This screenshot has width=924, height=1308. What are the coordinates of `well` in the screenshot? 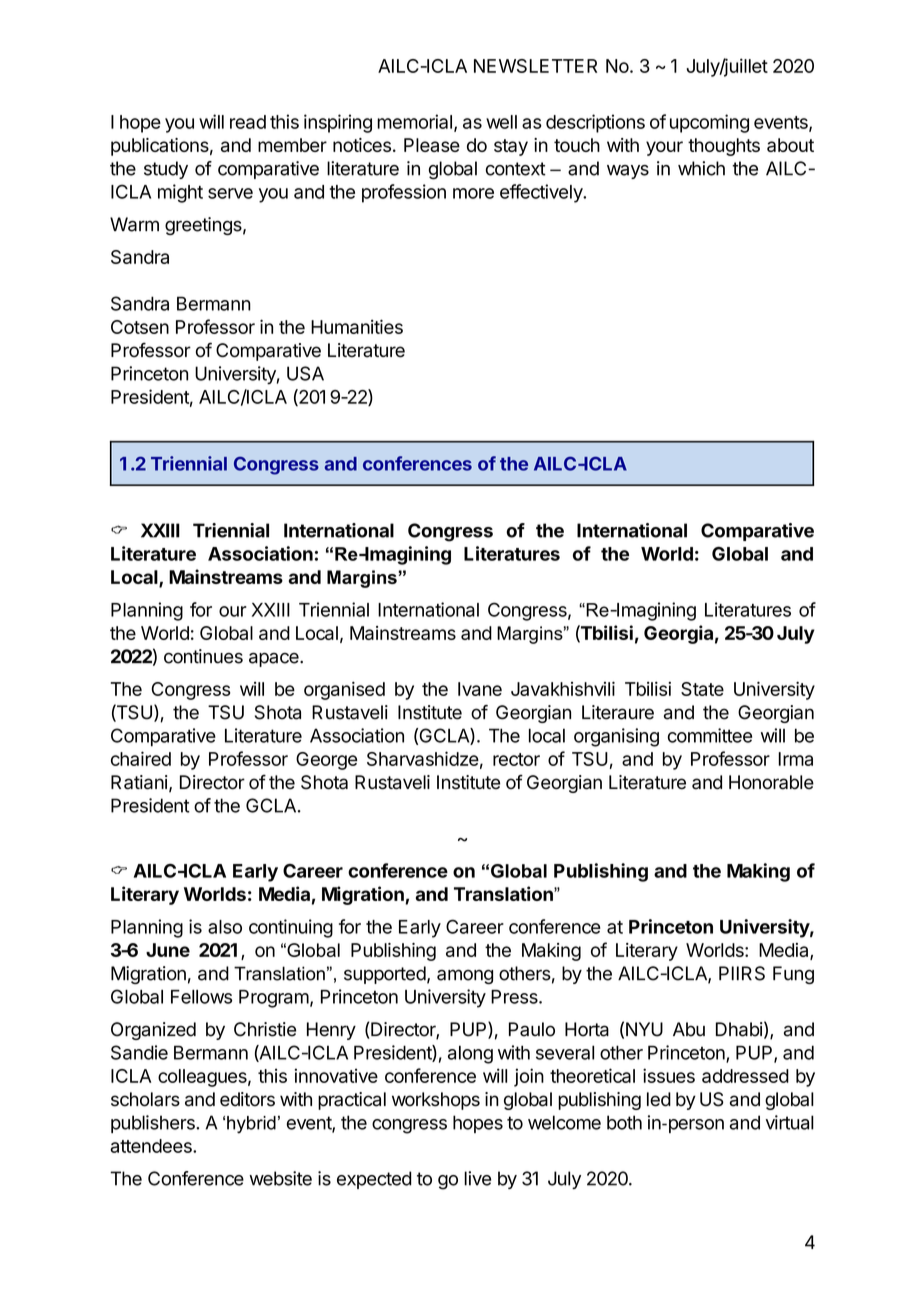 It's located at (501, 122).
